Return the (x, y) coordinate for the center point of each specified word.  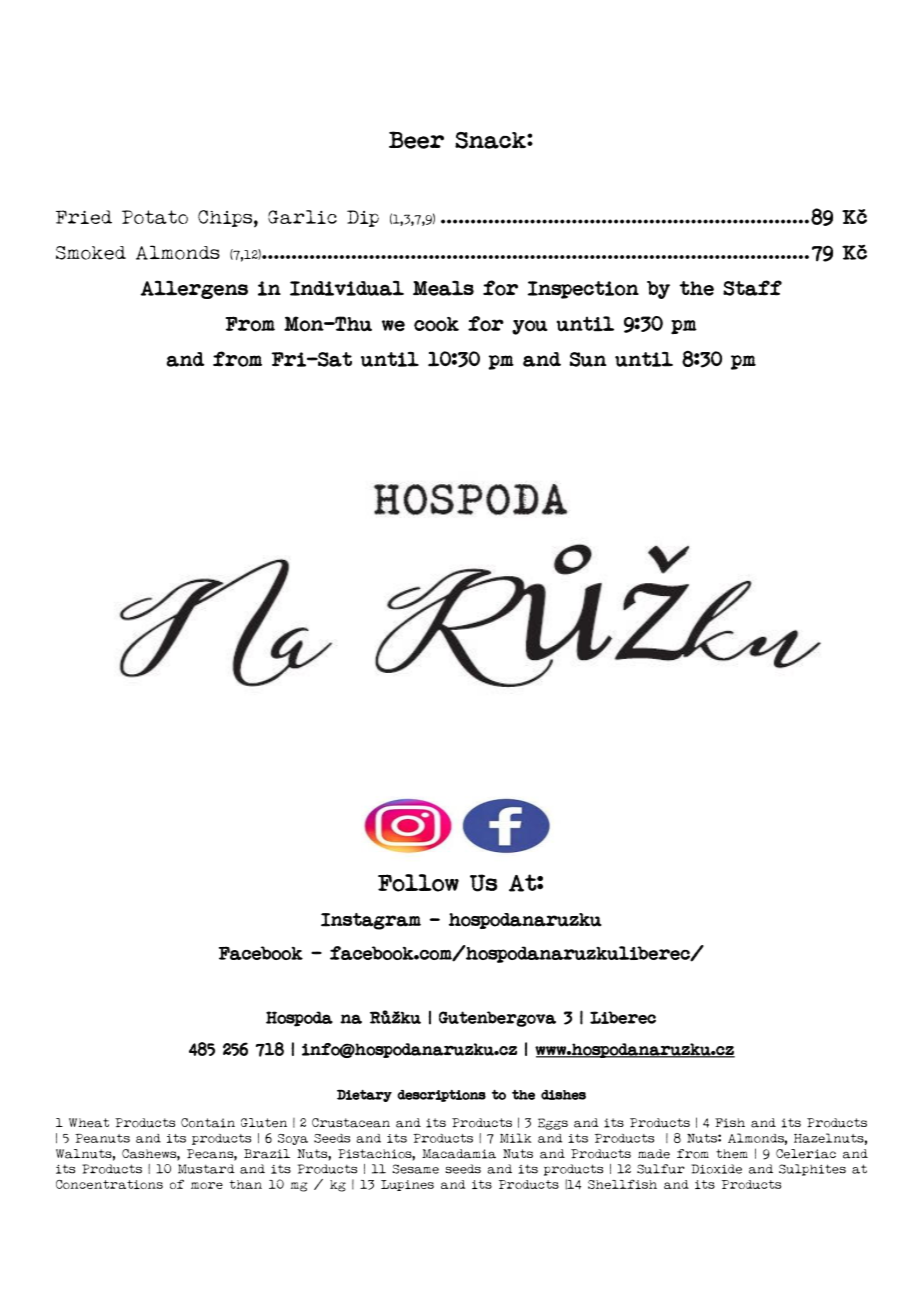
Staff (752, 288)
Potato (155, 217)
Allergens (194, 289)
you (530, 327)
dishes (563, 1095)
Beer (416, 140)
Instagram (371, 921)
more (207, 1185)
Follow (418, 883)
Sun (588, 359)
